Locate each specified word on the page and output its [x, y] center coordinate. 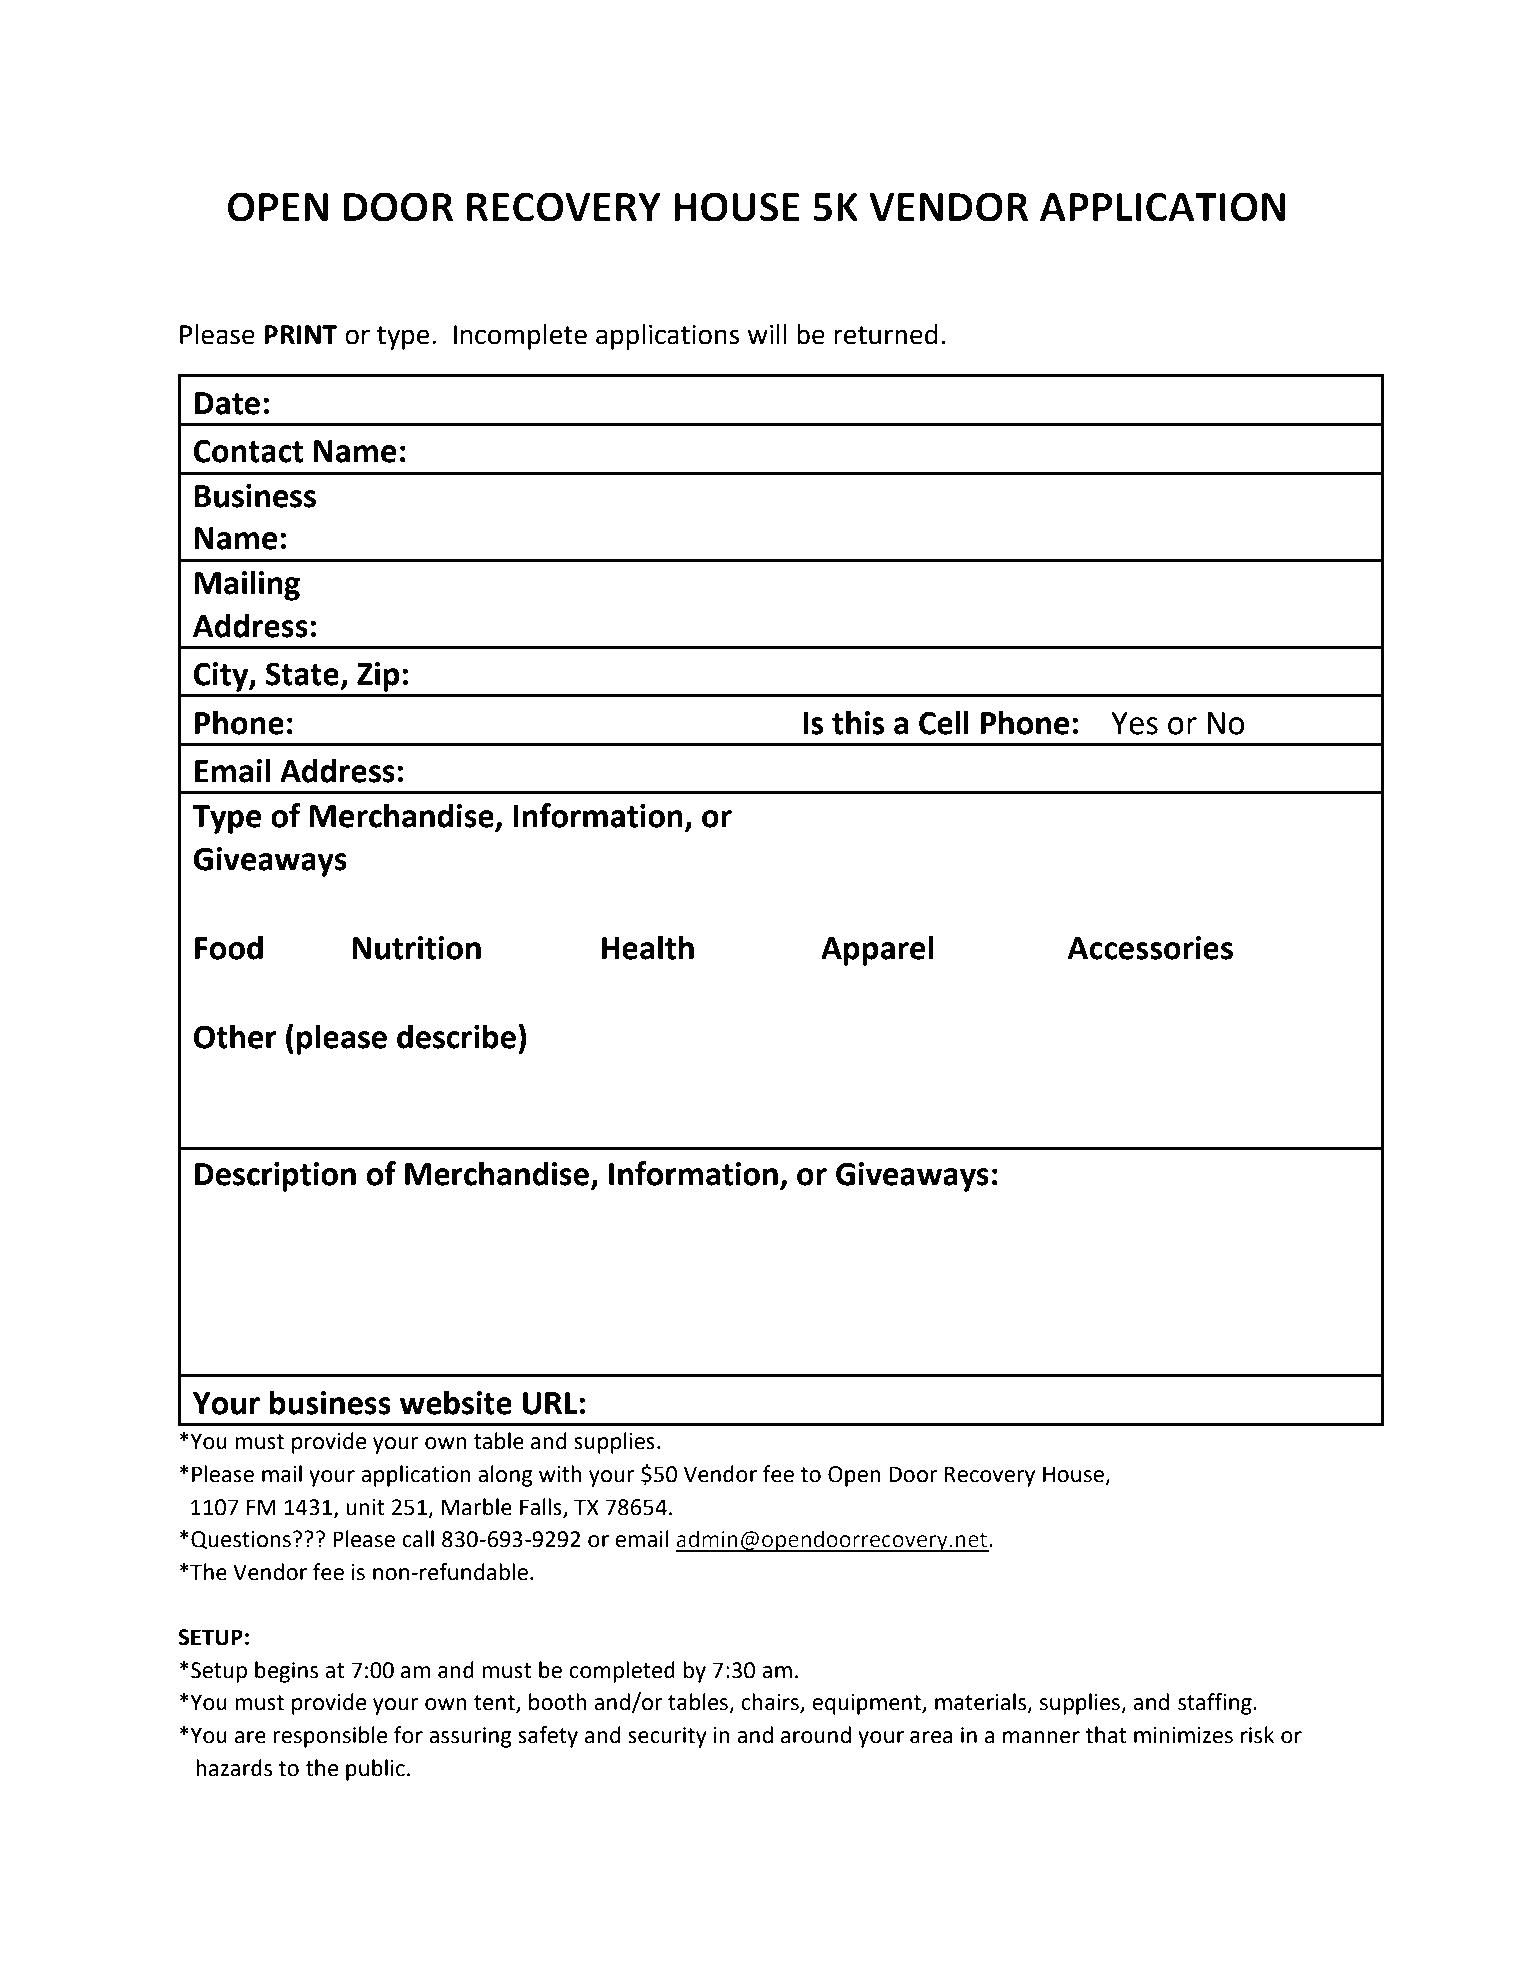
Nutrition [416, 948]
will [767, 334]
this [858, 722]
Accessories [1150, 948]
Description [275, 1177]
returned [886, 334]
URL [550, 1403]
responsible [330, 1737]
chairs [771, 1703]
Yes [1134, 723]
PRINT [300, 334]
